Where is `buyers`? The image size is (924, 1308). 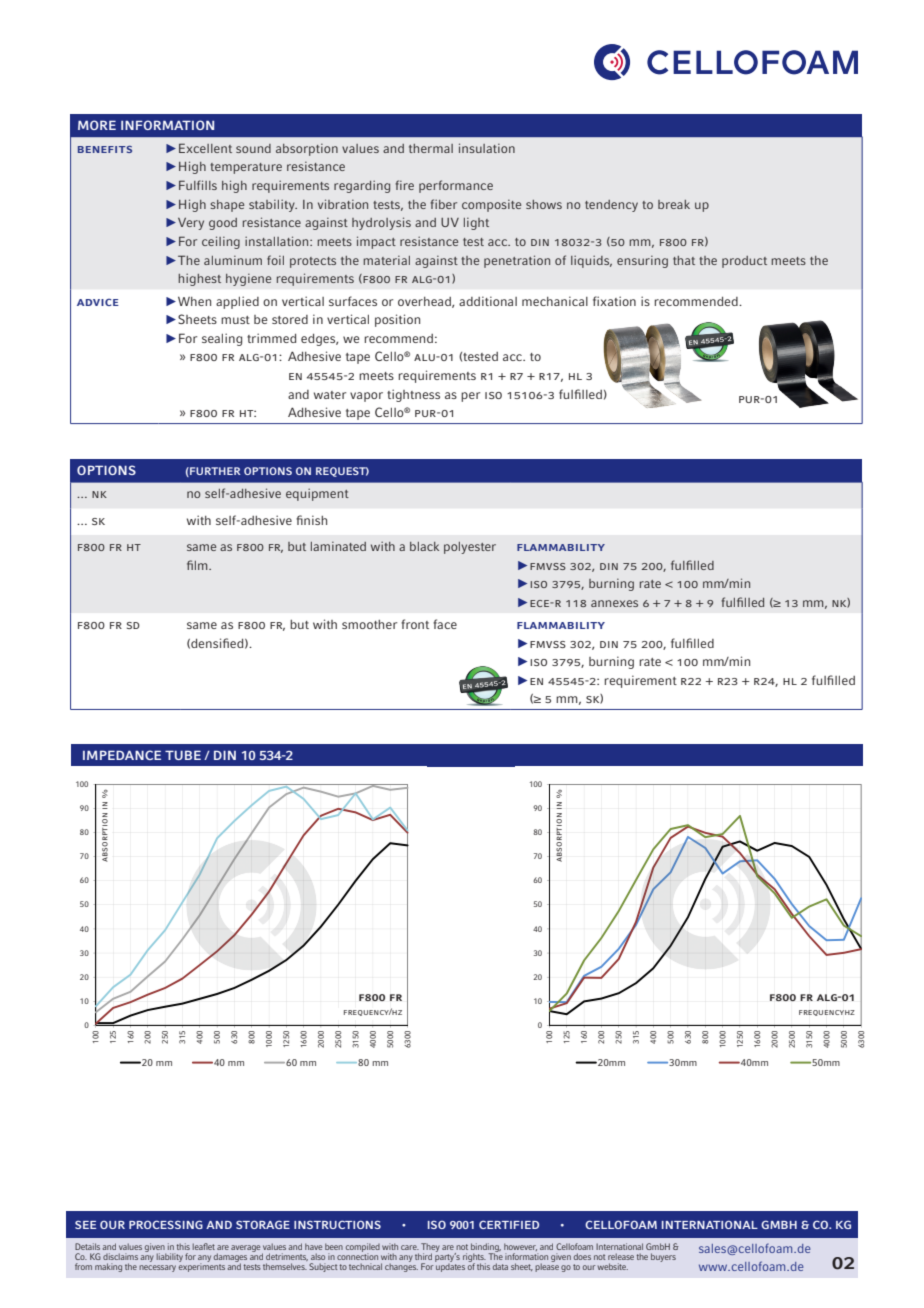
buyers is located at coordinates (663, 1257).
